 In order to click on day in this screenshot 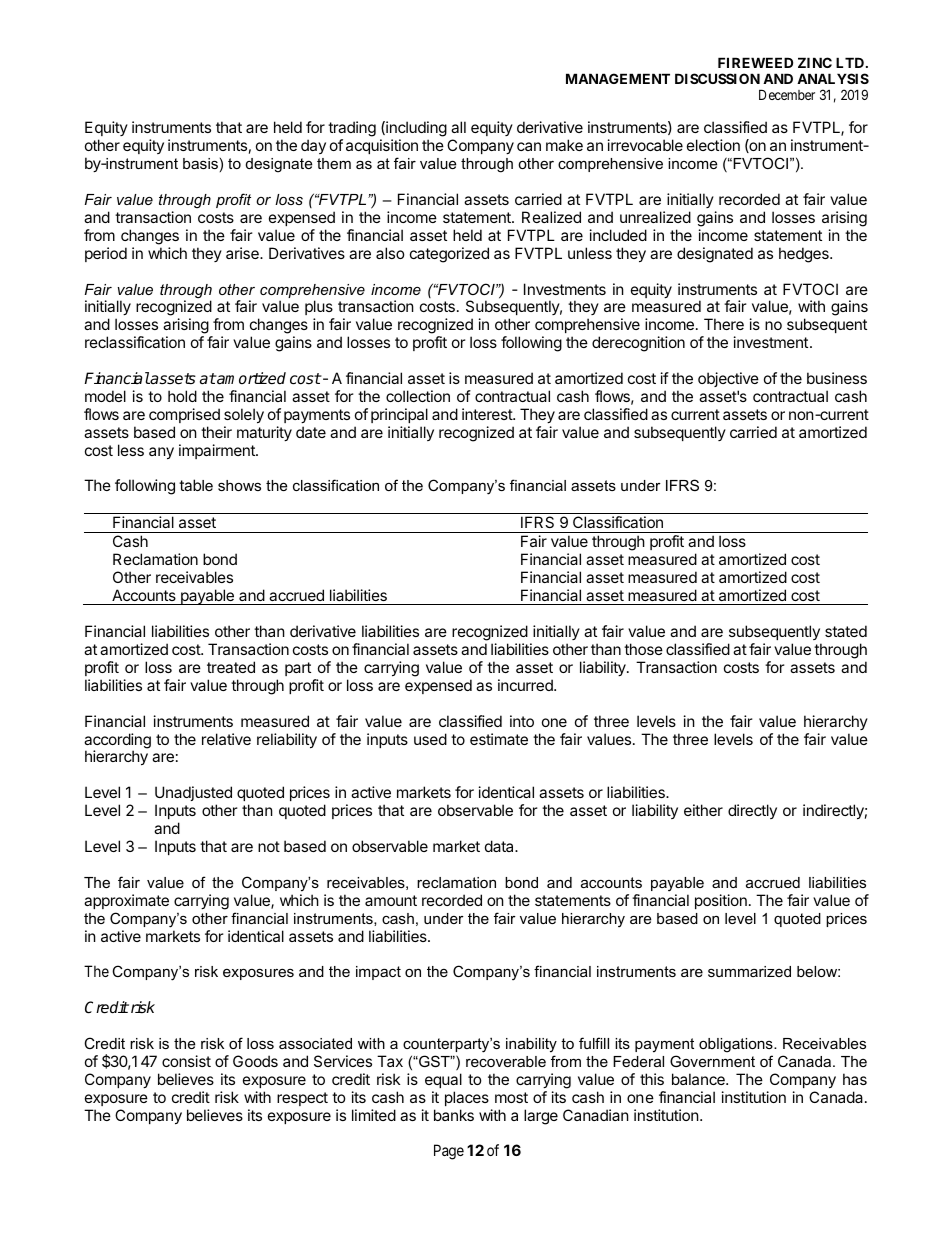, I will do `click(313, 146)`.
